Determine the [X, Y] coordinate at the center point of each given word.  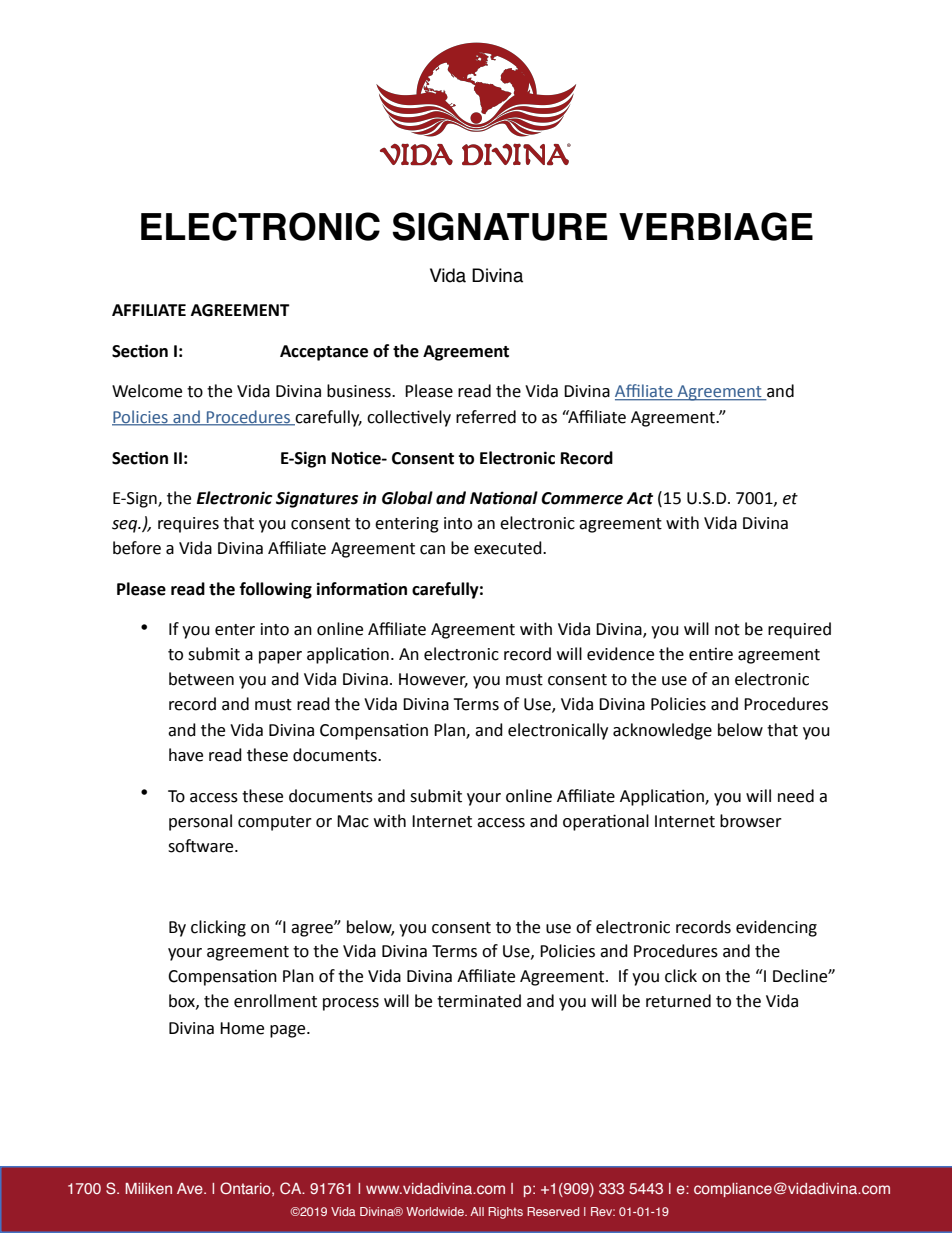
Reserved [553, 1211]
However [433, 680]
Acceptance [324, 353]
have [186, 755]
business [360, 391]
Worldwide [436, 1211]
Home [242, 1028]
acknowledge [662, 731]
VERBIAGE [716, 226]
